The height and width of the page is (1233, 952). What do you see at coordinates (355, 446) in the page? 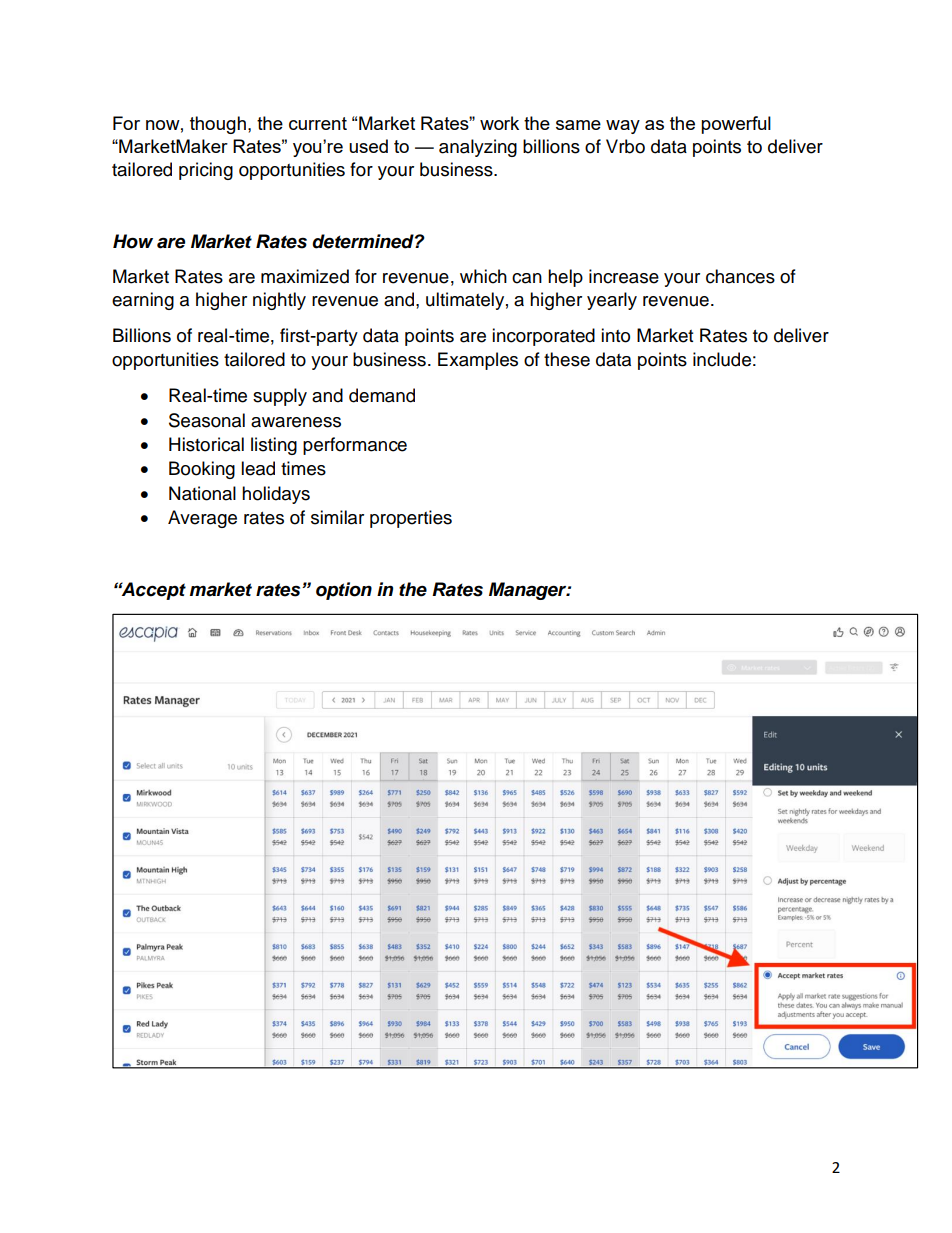
I see `performance` at bounding box center [355, 446].
